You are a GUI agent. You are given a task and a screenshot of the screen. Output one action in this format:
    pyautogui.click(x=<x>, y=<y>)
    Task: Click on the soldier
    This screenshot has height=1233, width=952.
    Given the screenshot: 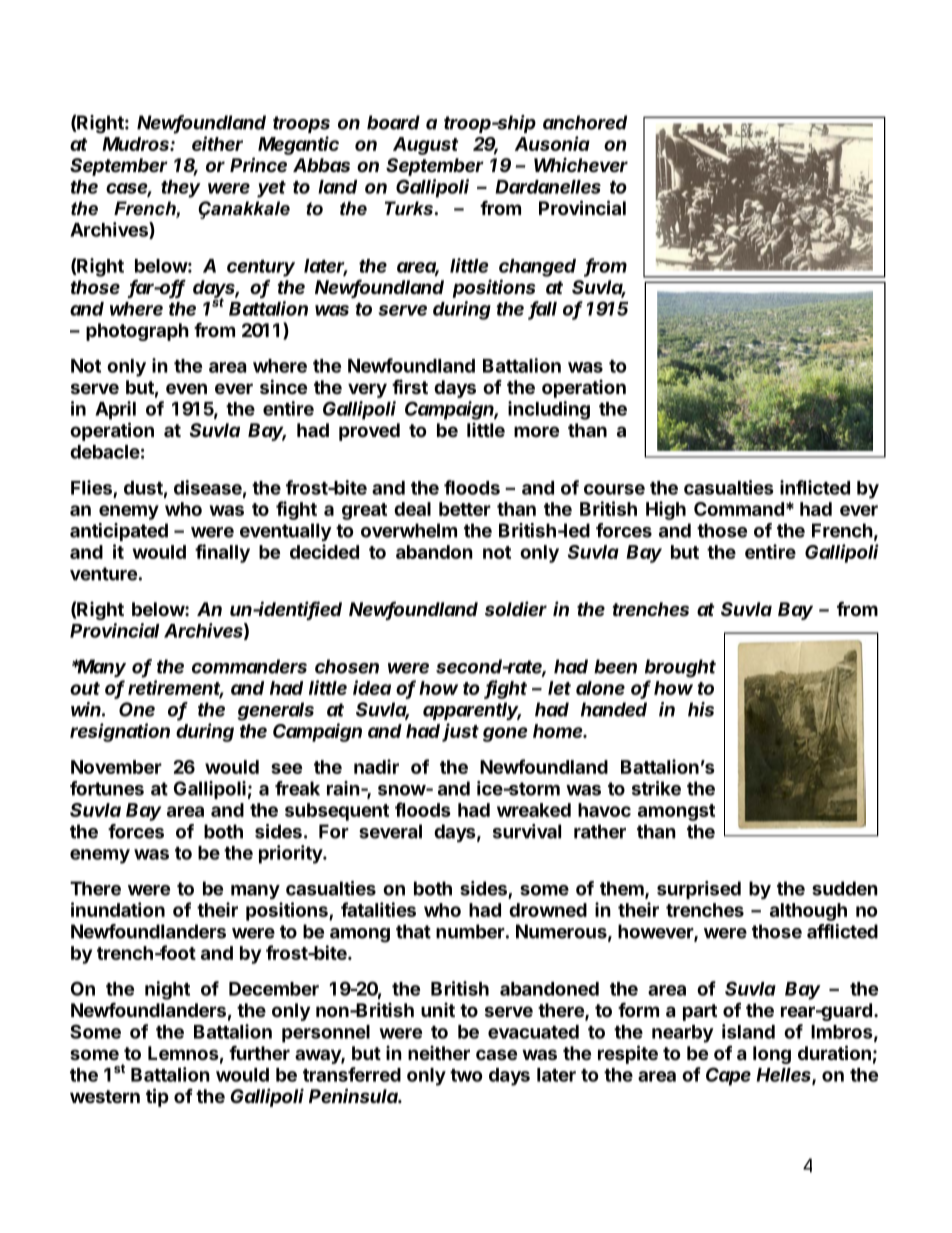 What is the action you would take?
    pyautogui.click(x=516, y=608)
